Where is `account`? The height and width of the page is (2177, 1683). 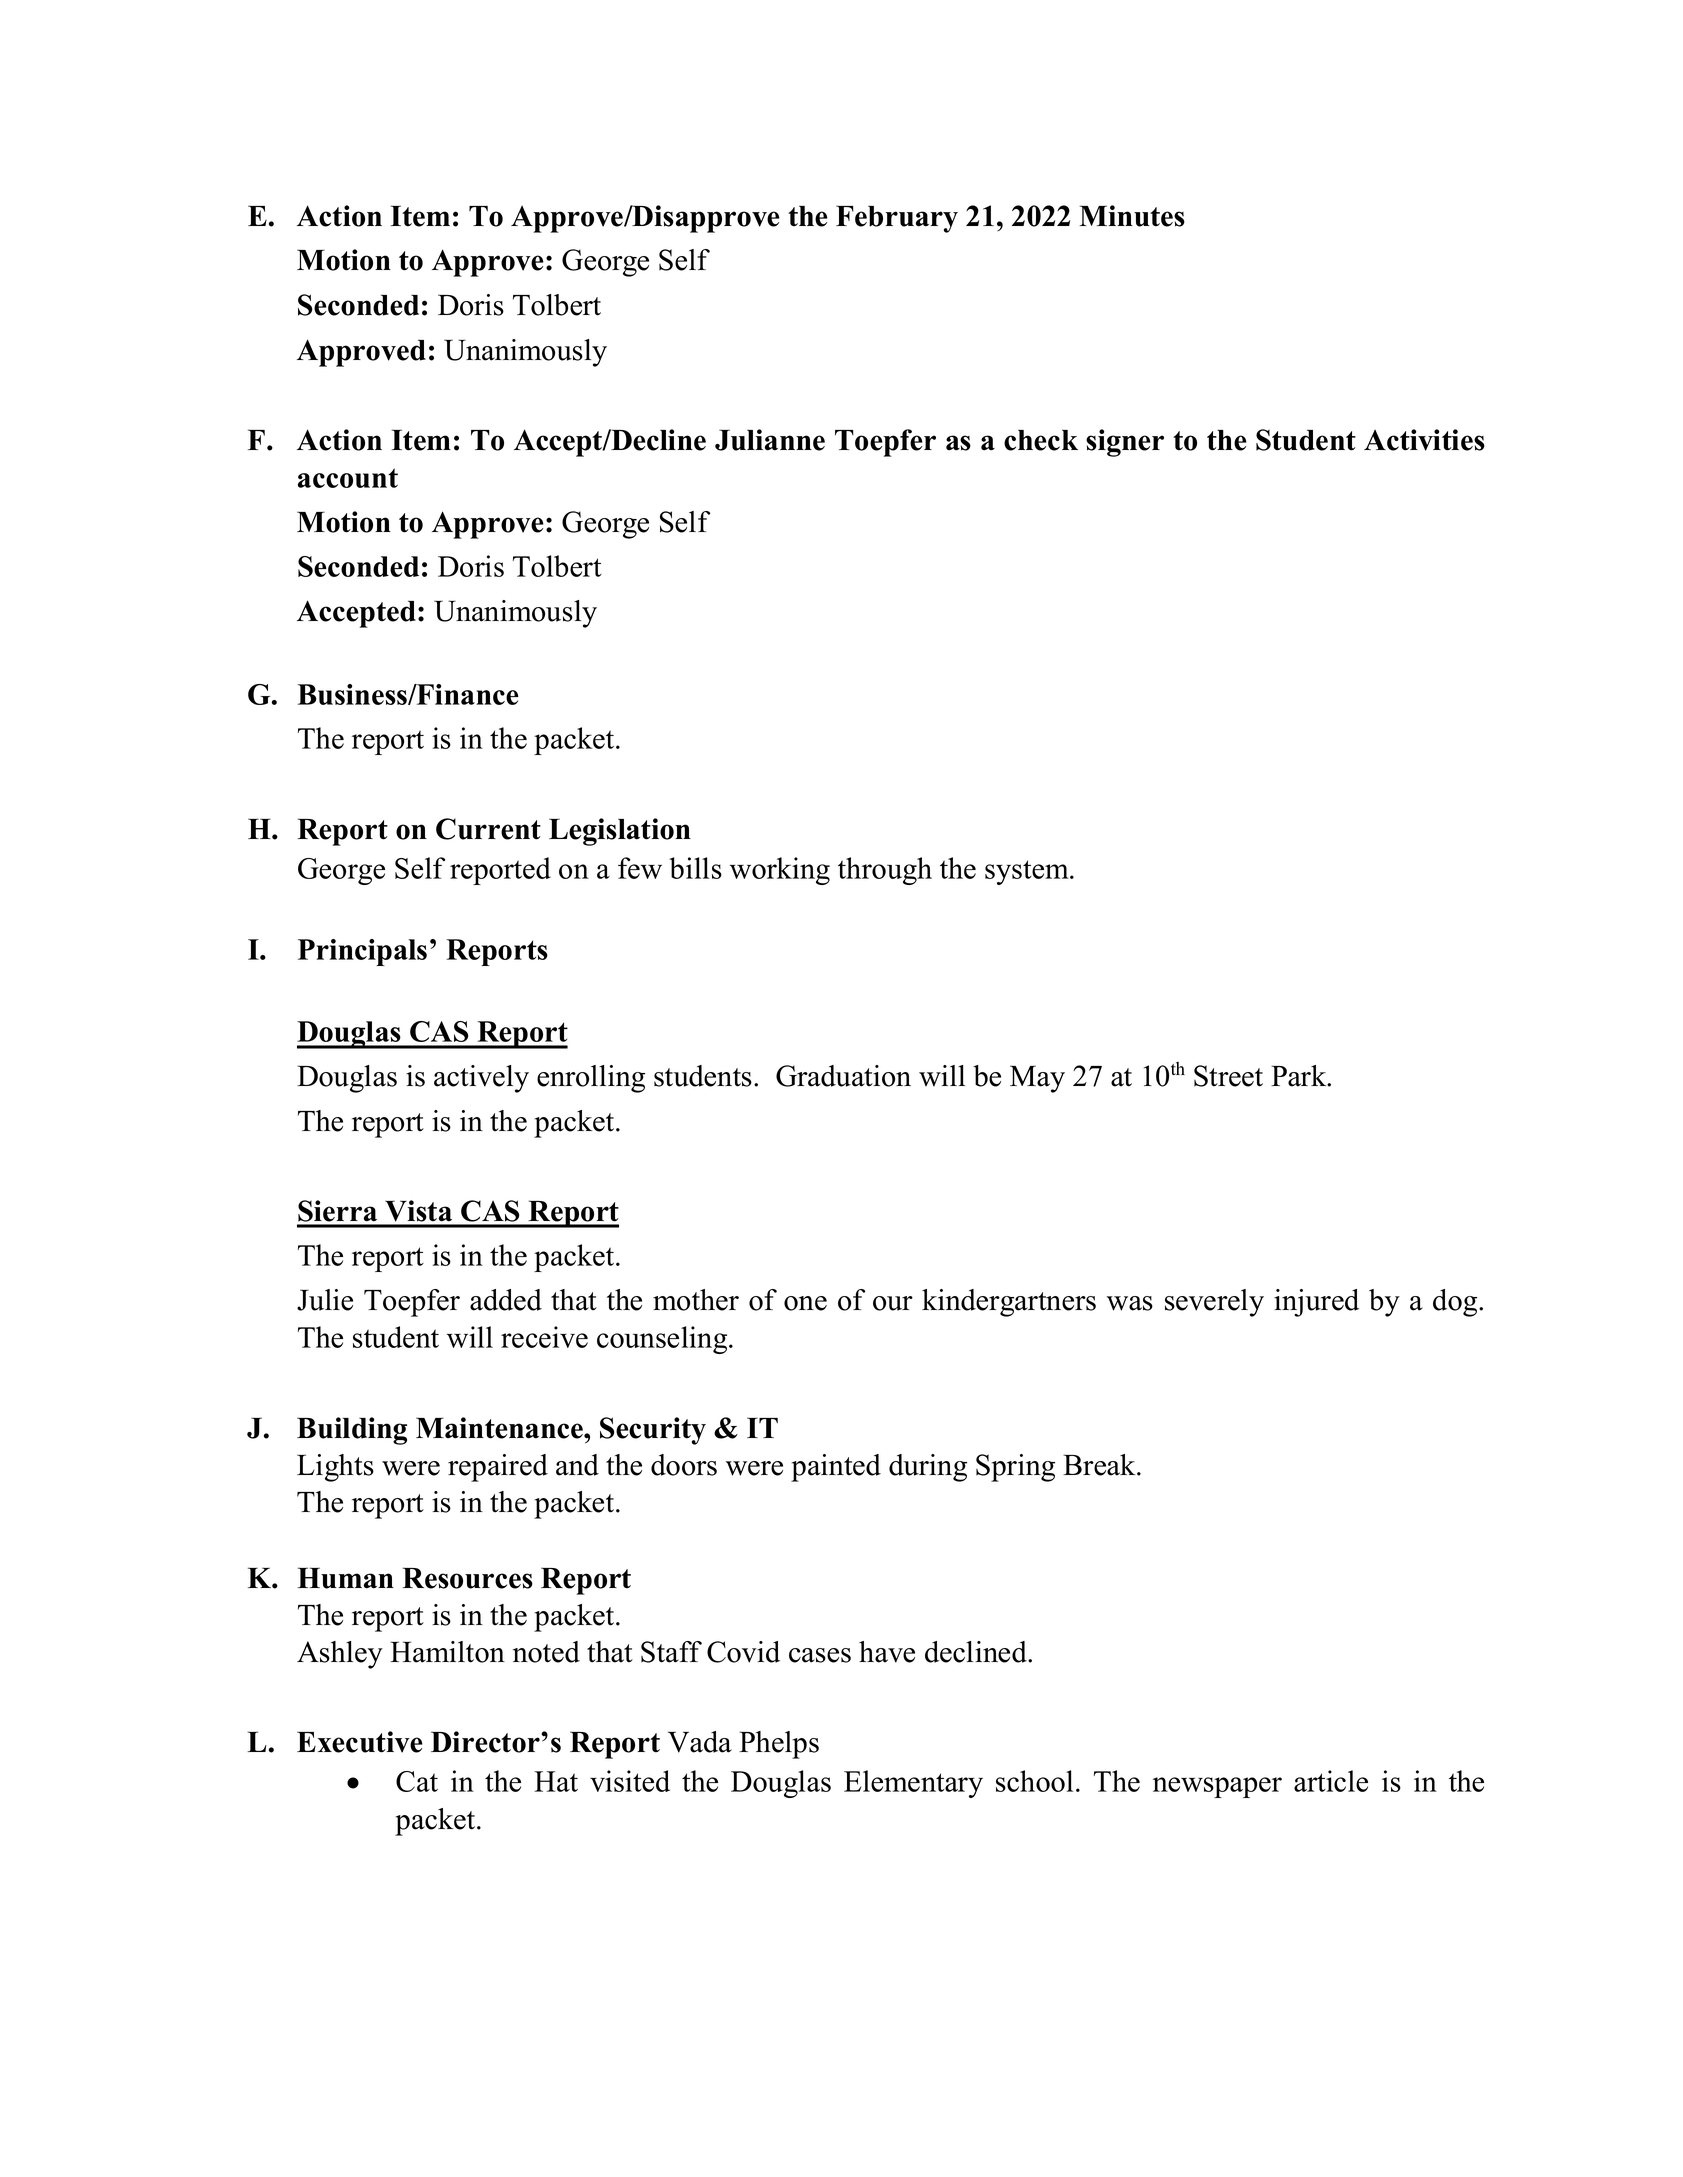 account is located at coordinates (348, 478).
